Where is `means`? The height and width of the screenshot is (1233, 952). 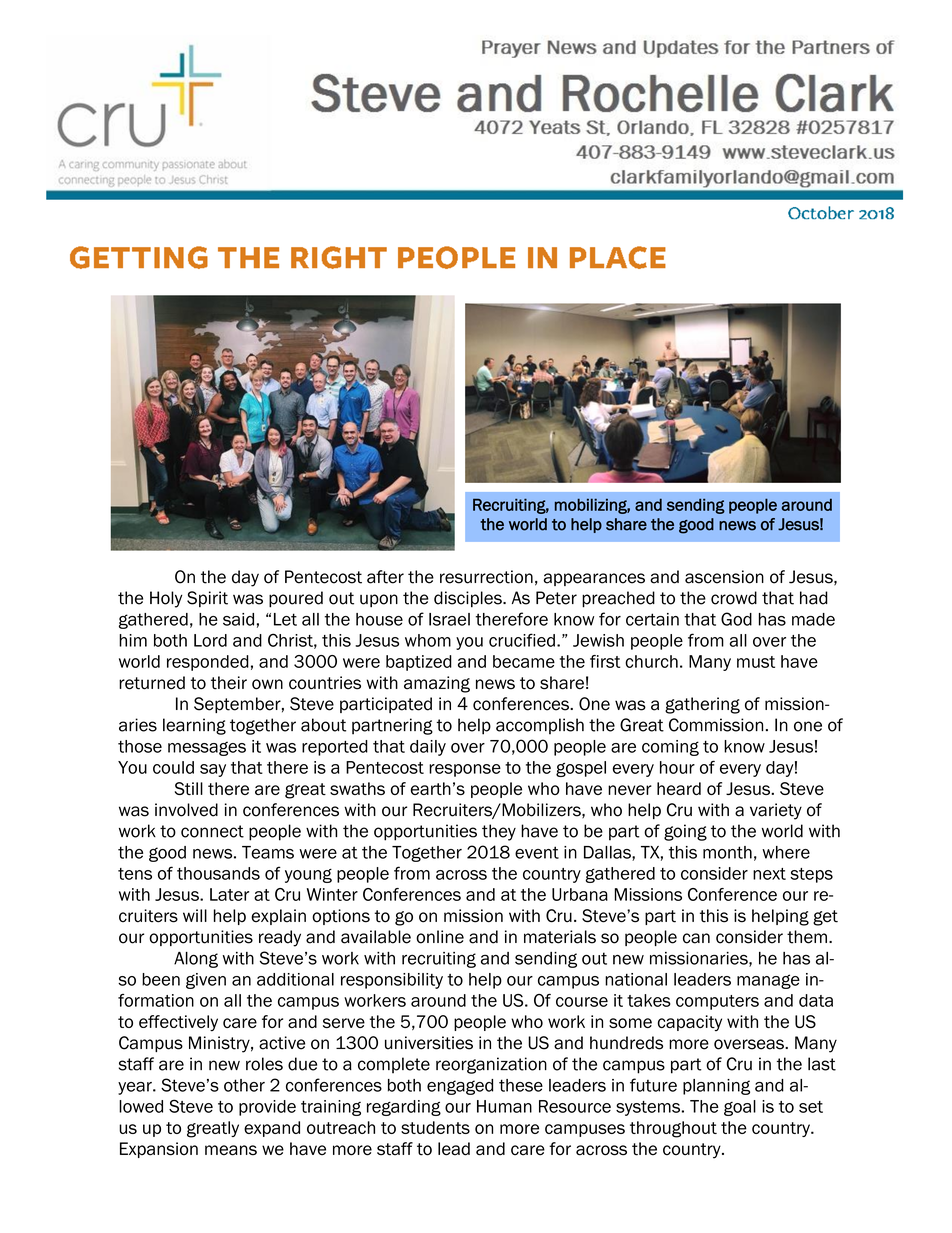
means is located at coordinates (231, 1150).
